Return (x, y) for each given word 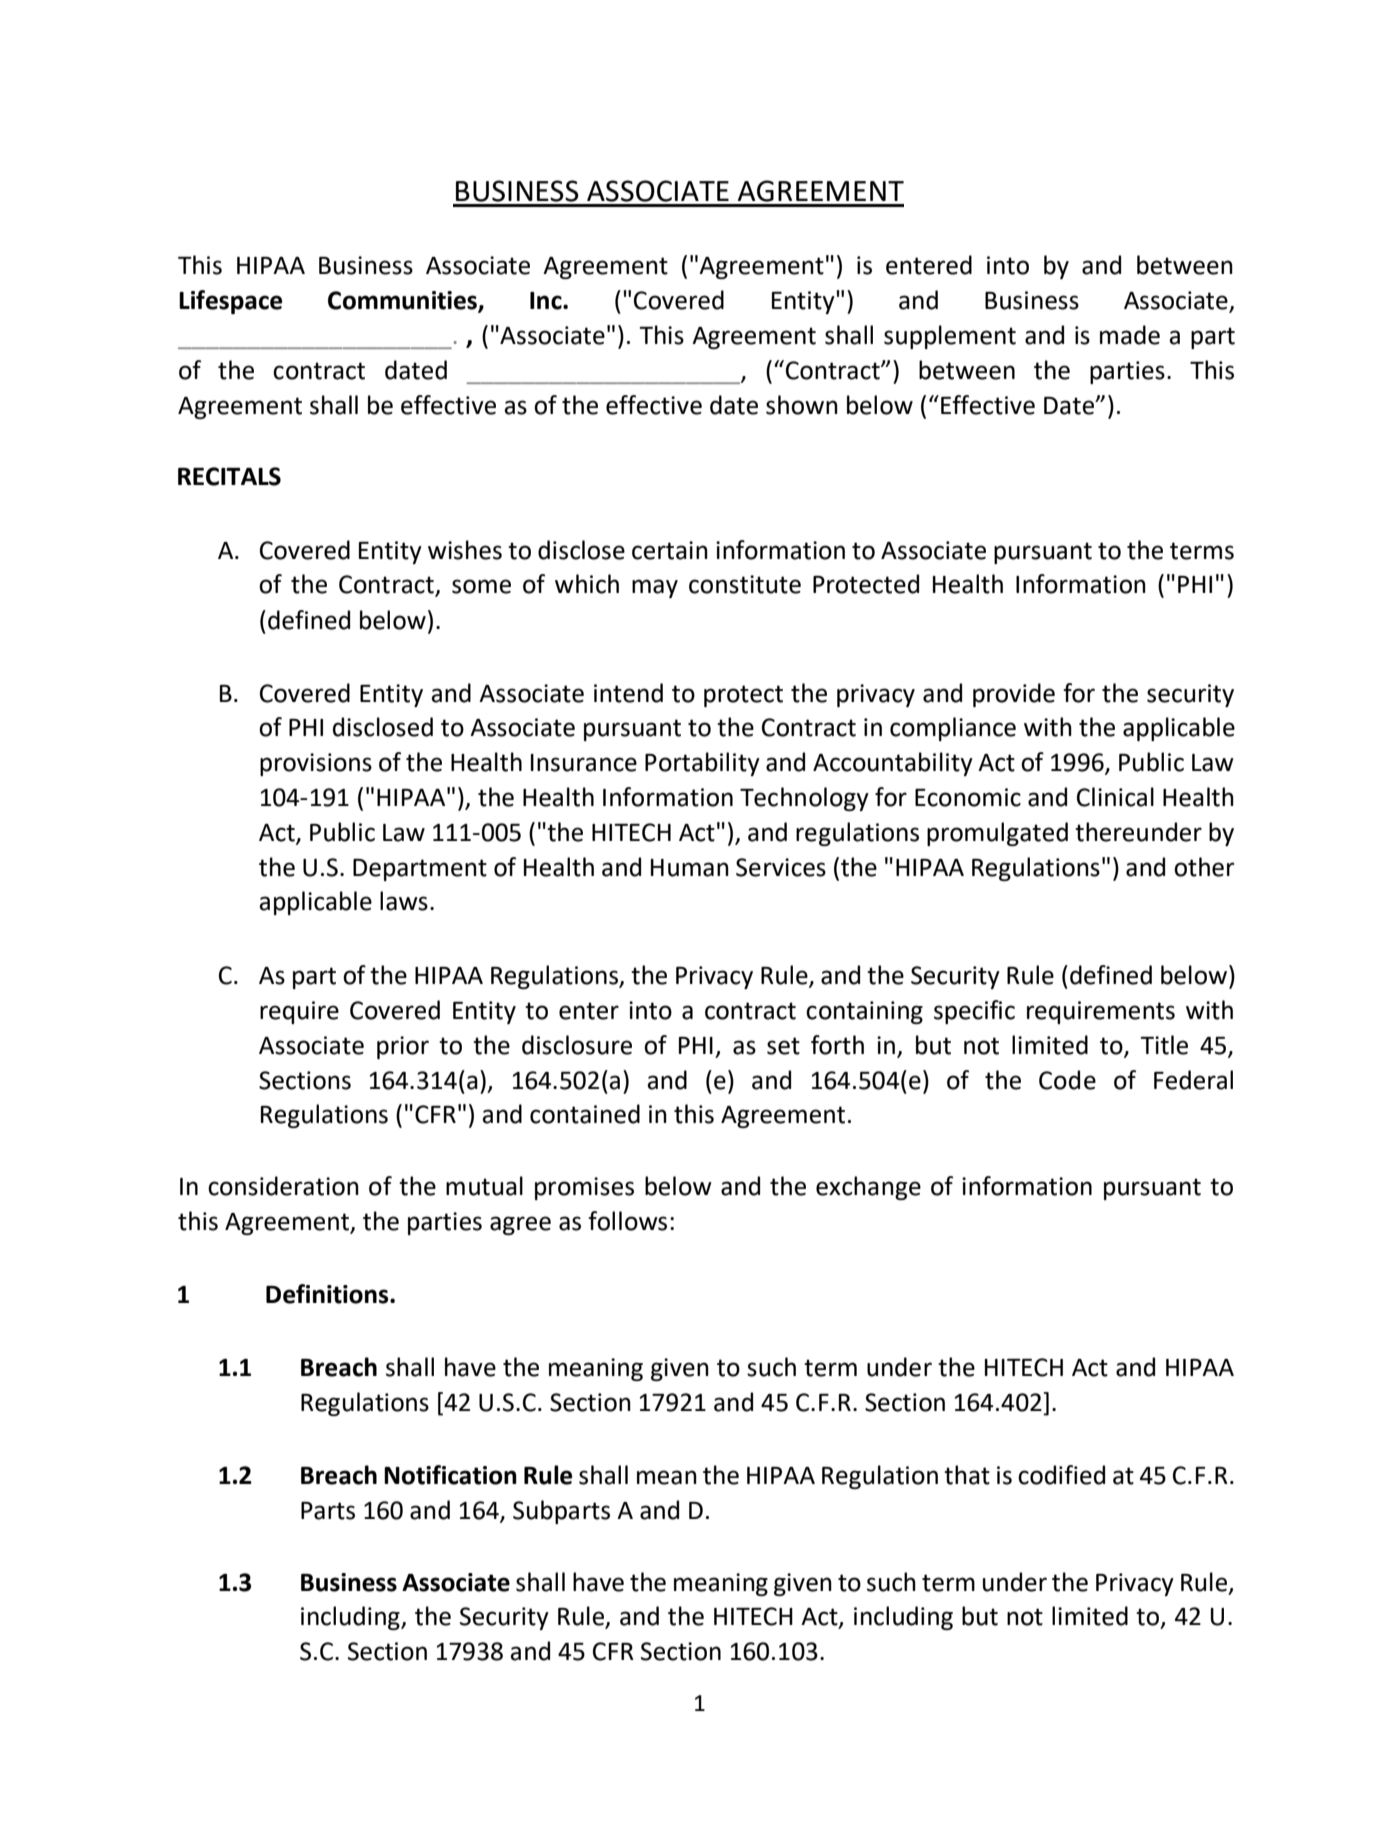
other (1204, 867)
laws (404, 901)
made (1130, 335)
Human (690, 868)
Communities (403, 301)
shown (802, 405)
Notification (450, 1475)
